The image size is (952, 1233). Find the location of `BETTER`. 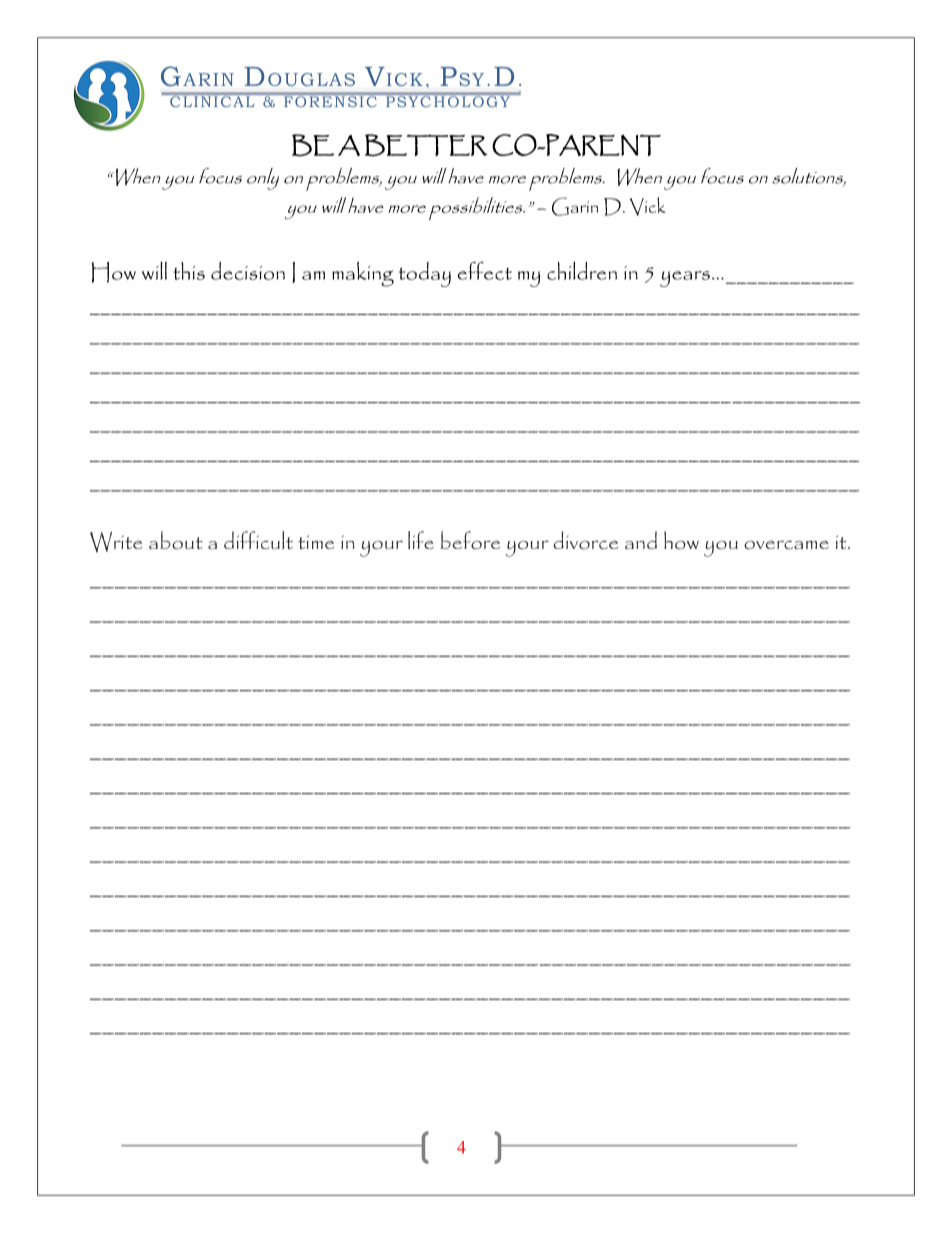

BETTER is located at coordinates (426, 145).
